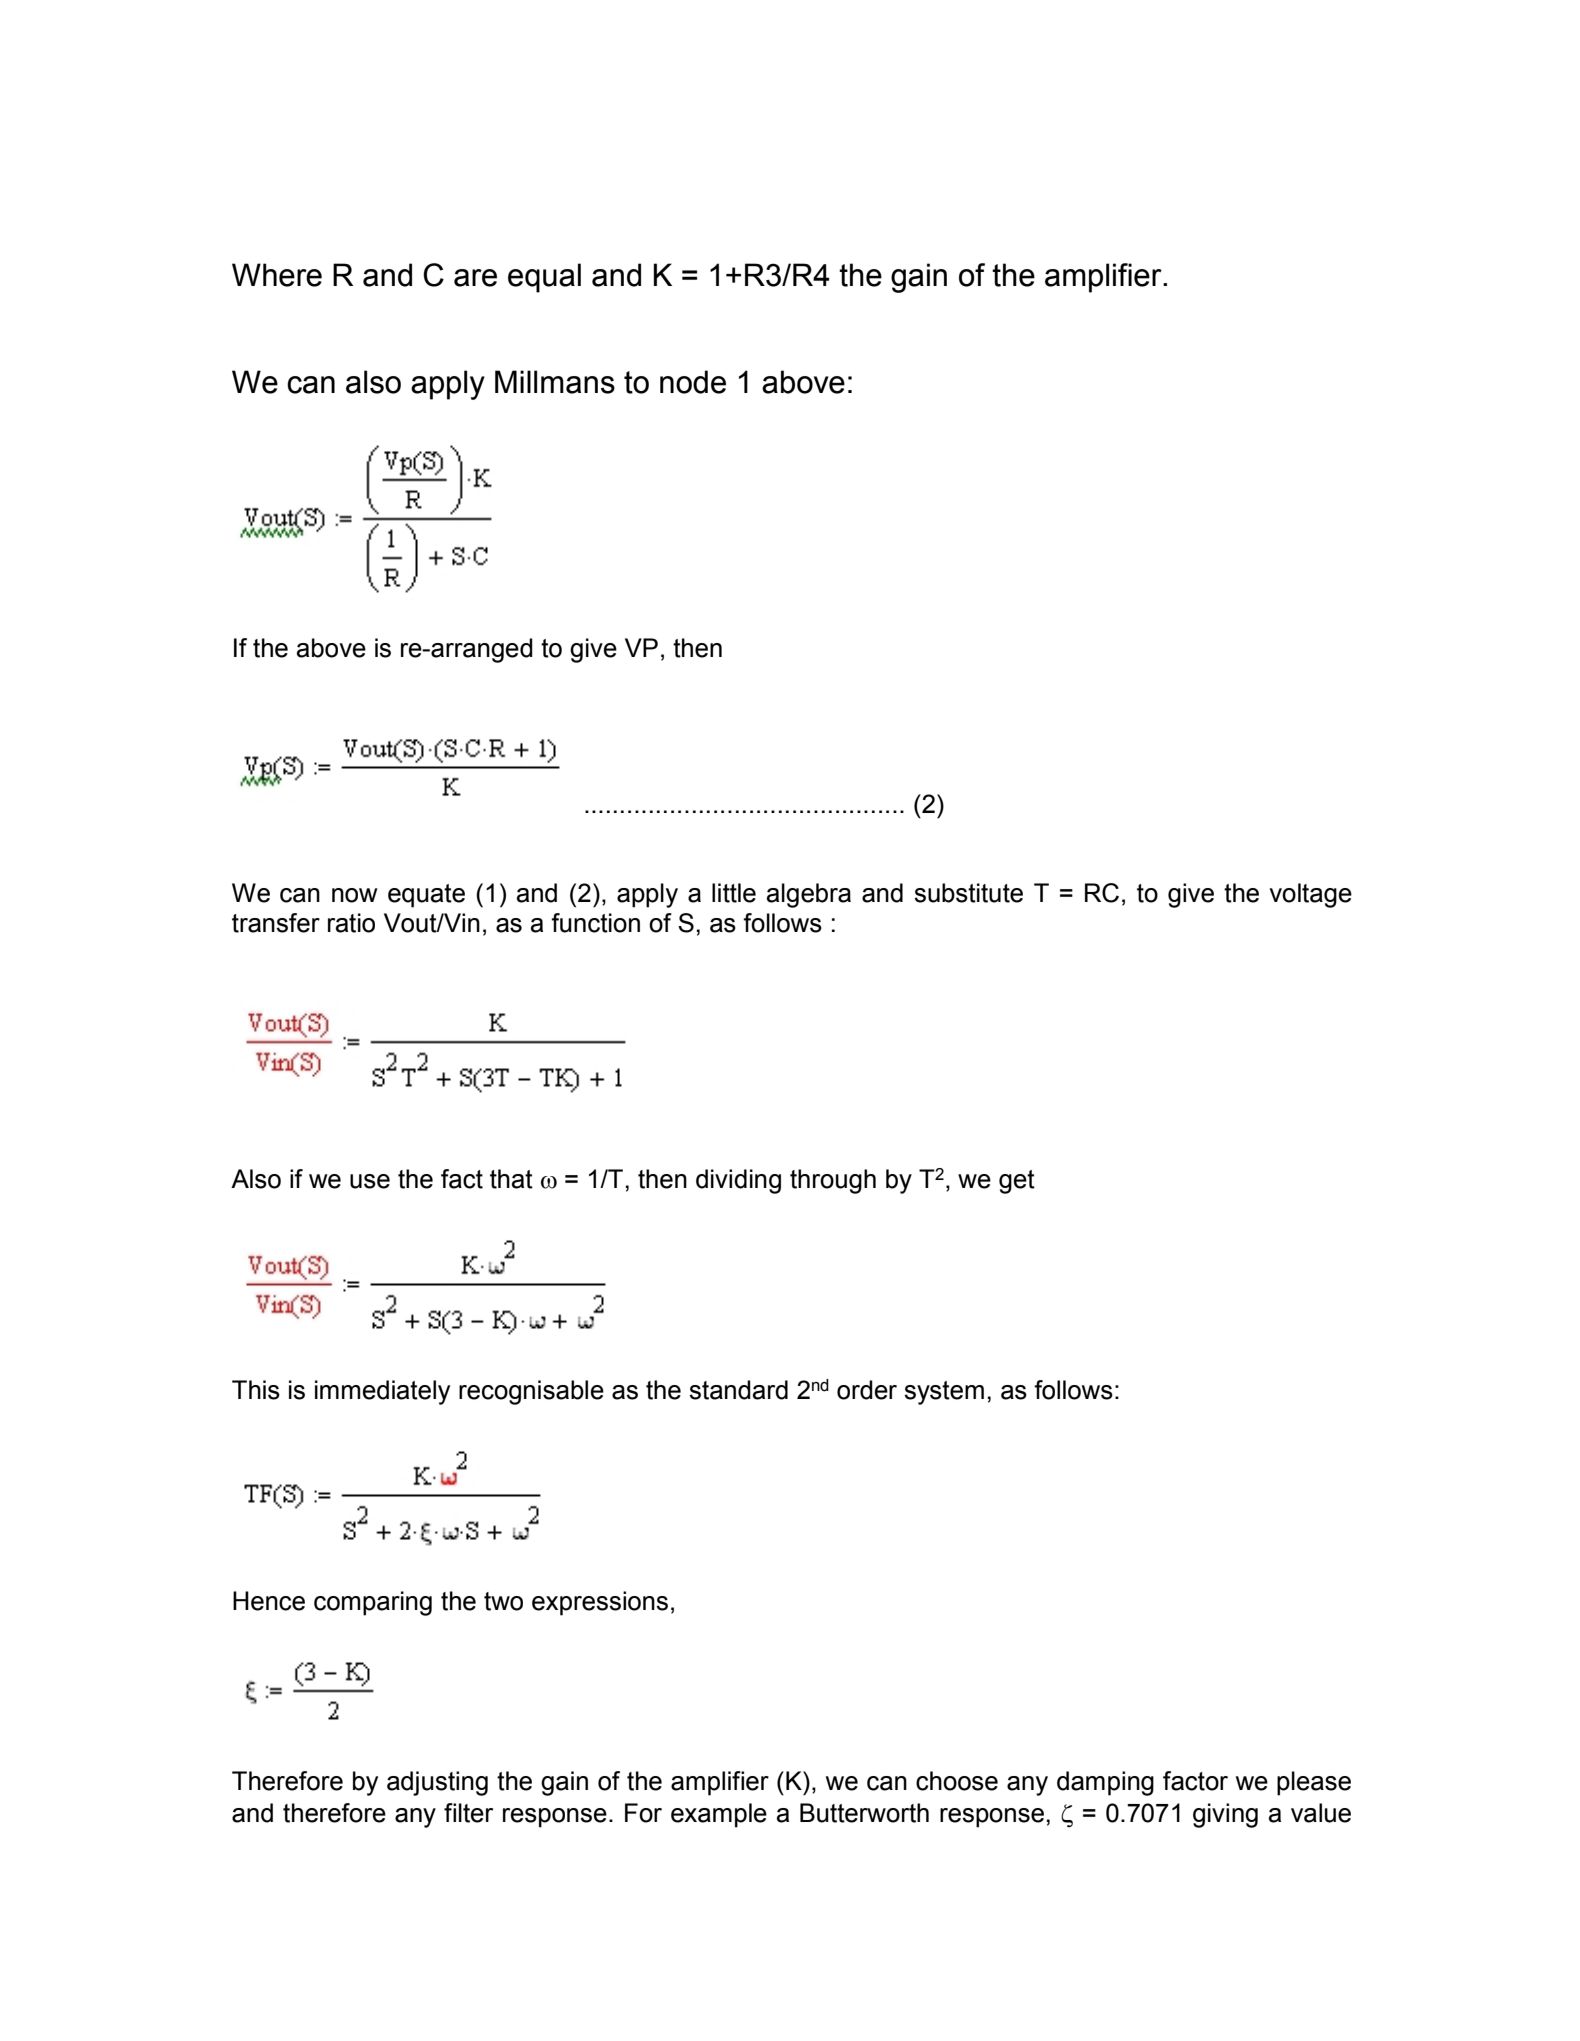 This screenshot has width=1580, height=2041. Describe the element at coordinates (693, 382) in the screenshot. I see `node` at that location.
